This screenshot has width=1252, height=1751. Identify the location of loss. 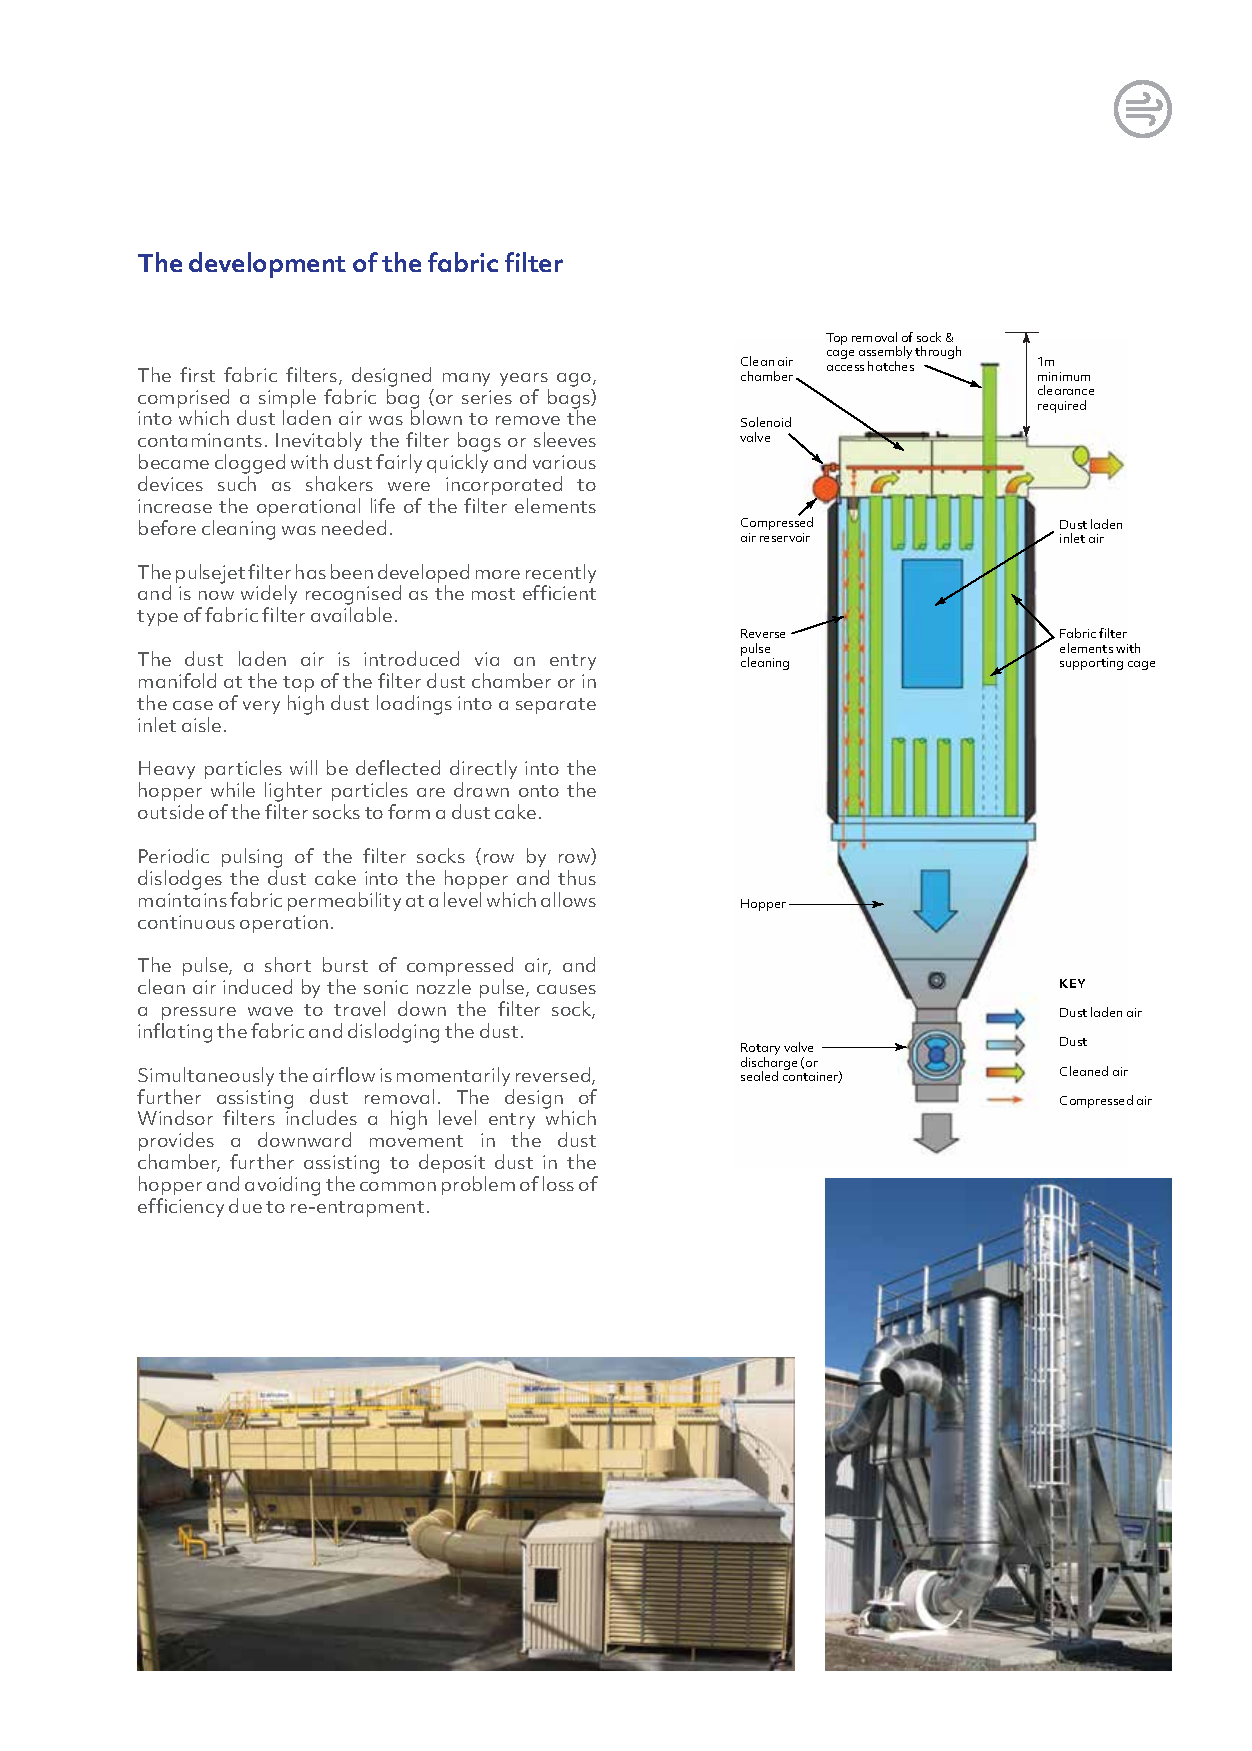
(558, 1183).
